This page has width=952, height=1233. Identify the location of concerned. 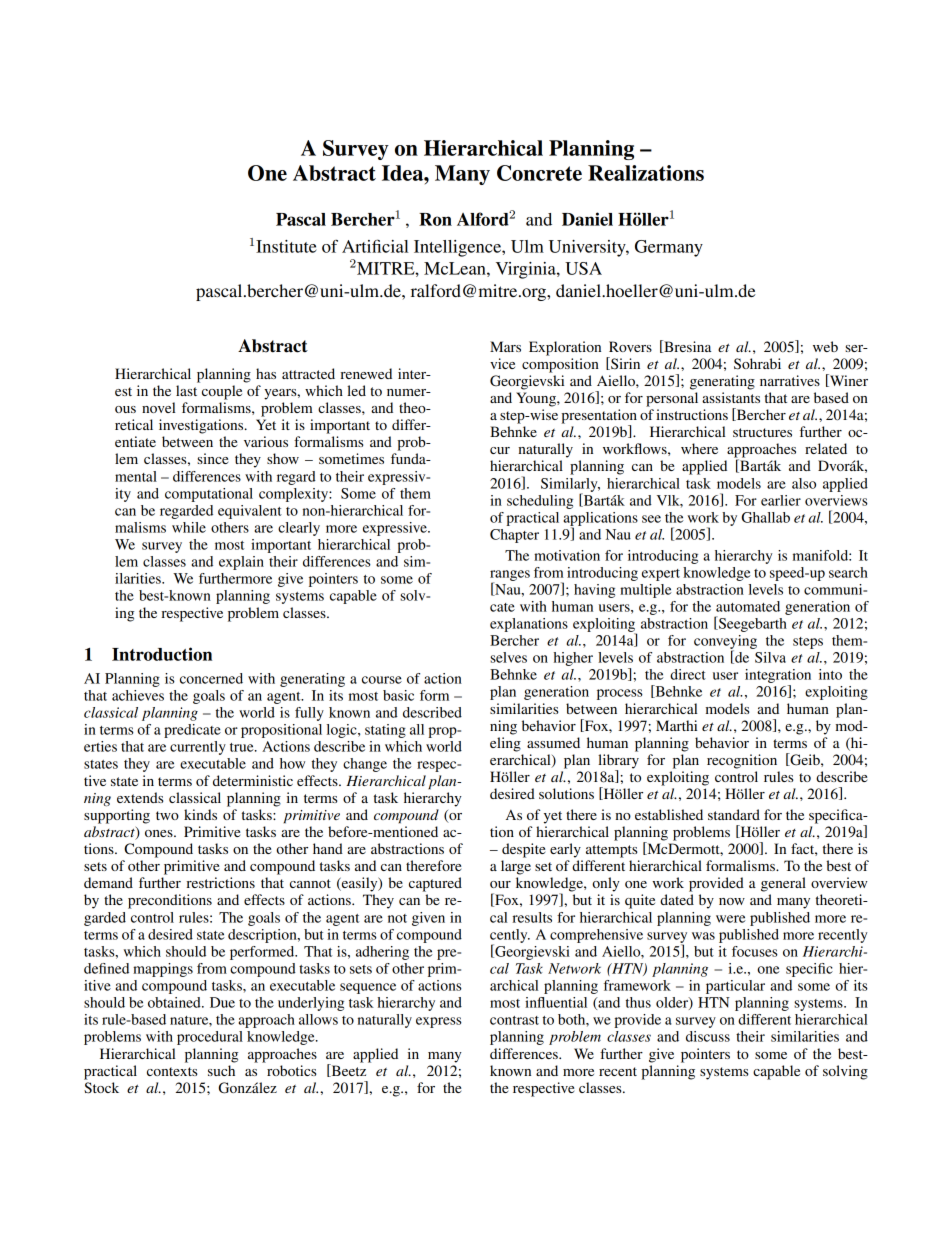
(211, 678).
